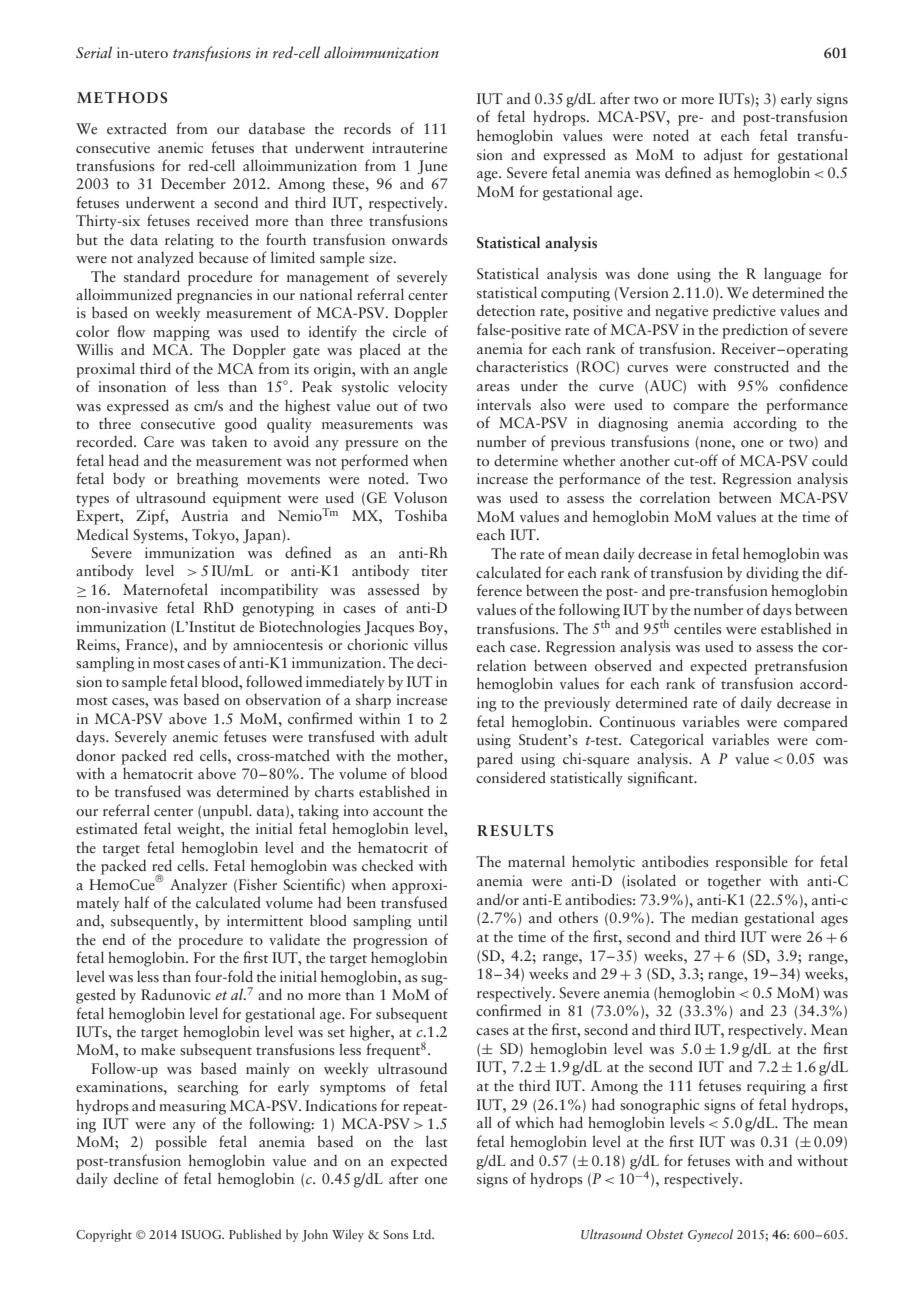 This page has height=1308, width=924. What do you see at coordinates (431, 644) in the page?
I see `villus` at bounding box center [431, 644].
